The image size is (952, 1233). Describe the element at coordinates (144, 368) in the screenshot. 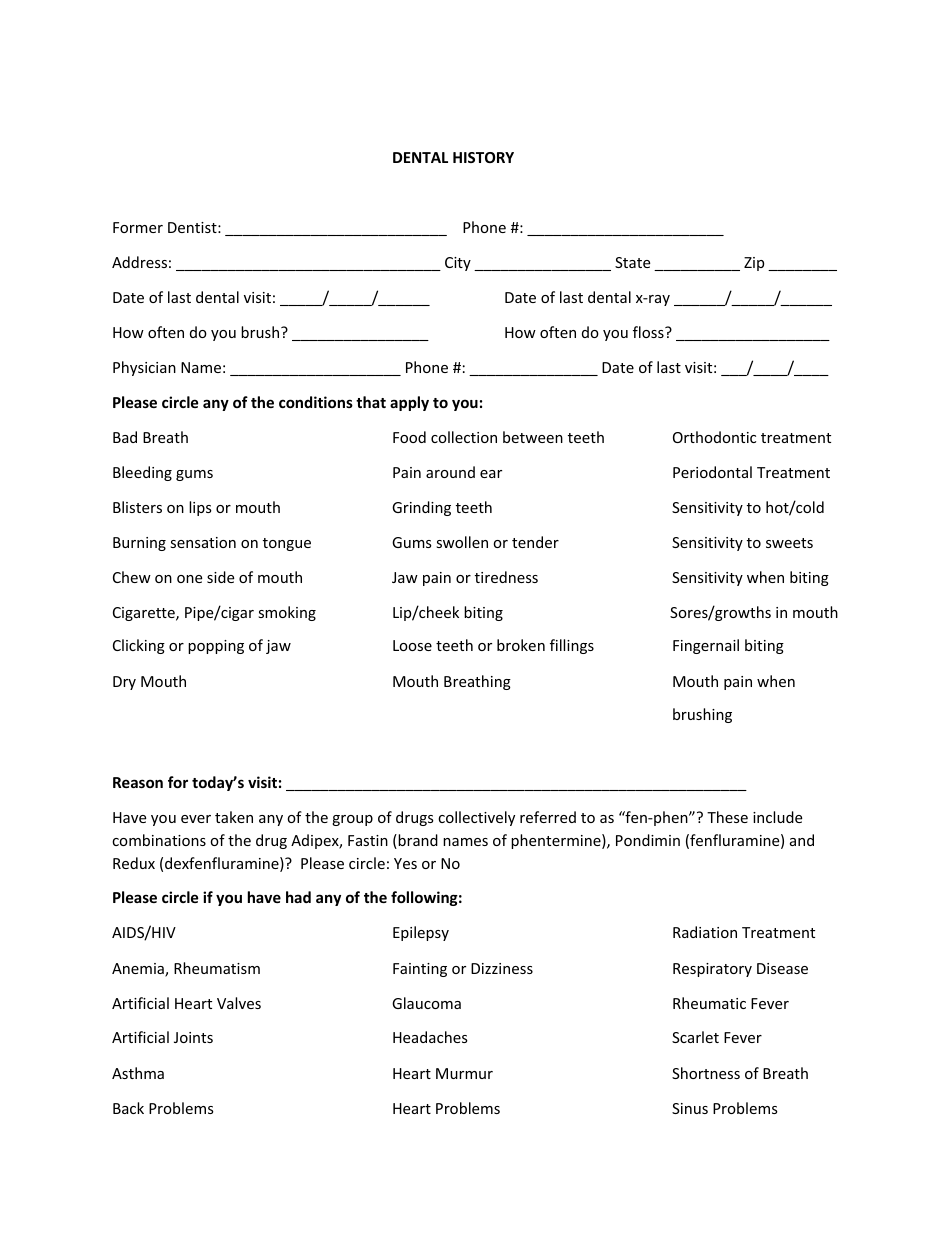

I see `Physician` at that location.
